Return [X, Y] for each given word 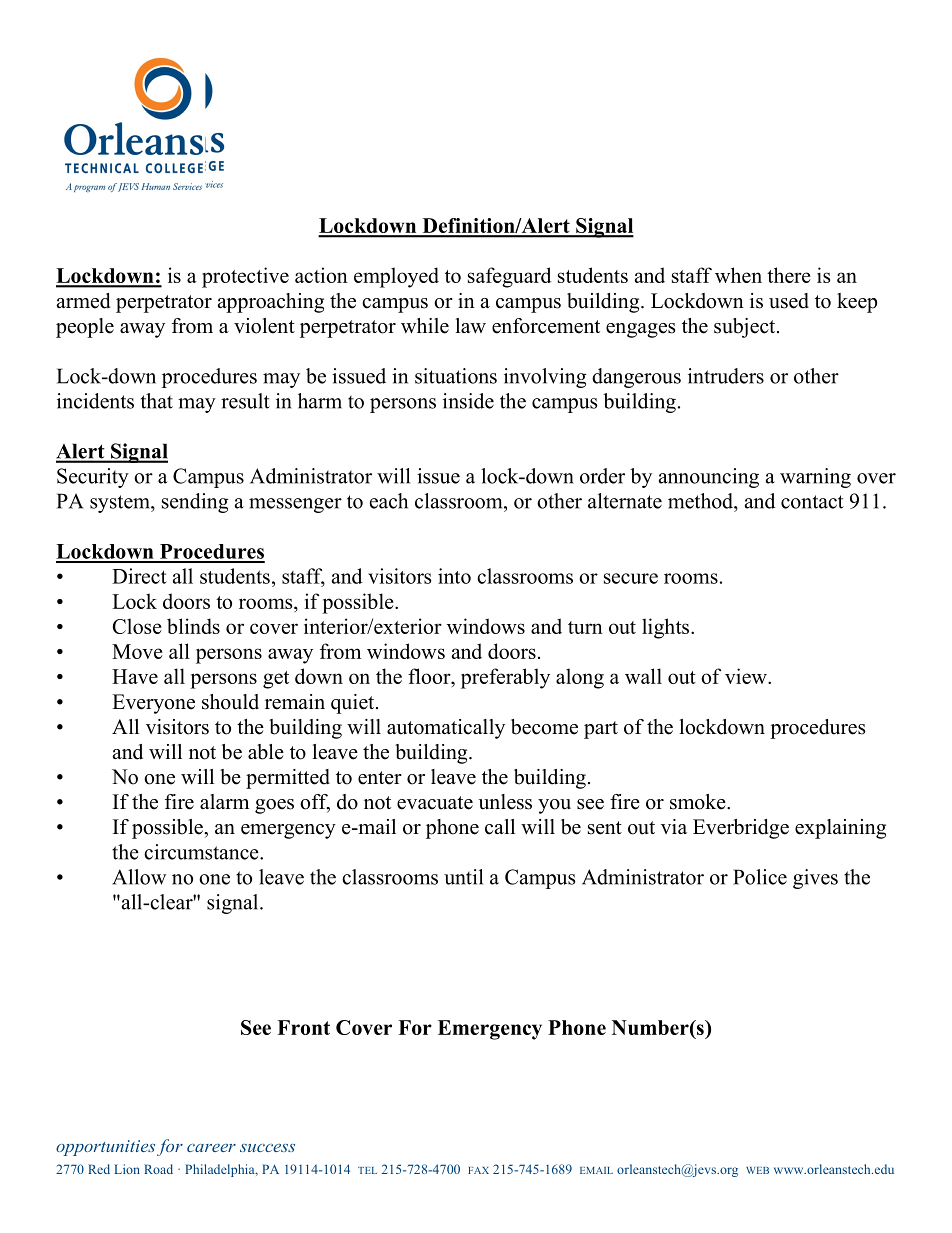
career [211, 1148]
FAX [478, 1170]
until [463, 877]
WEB [757, 1170]
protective [245, 277]
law [471, 325]
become [544, 727]
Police [760, 877]
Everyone [153, 704]
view [747, 676]
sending [195, 503]
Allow [139, 877]
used [789, 301]
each [389, 501]
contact [812, 502]
